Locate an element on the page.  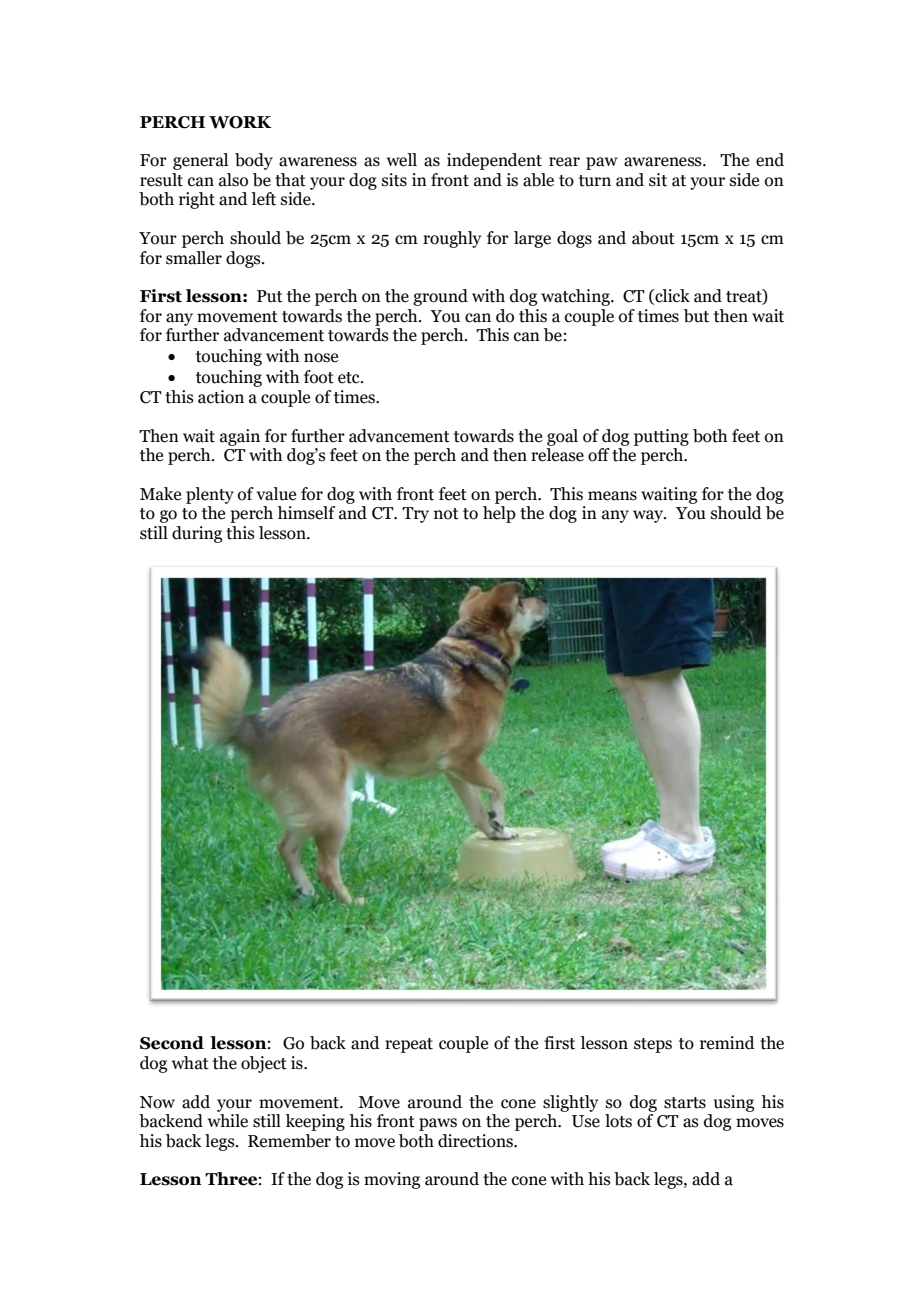
way is located at coordinates (649, 516).
